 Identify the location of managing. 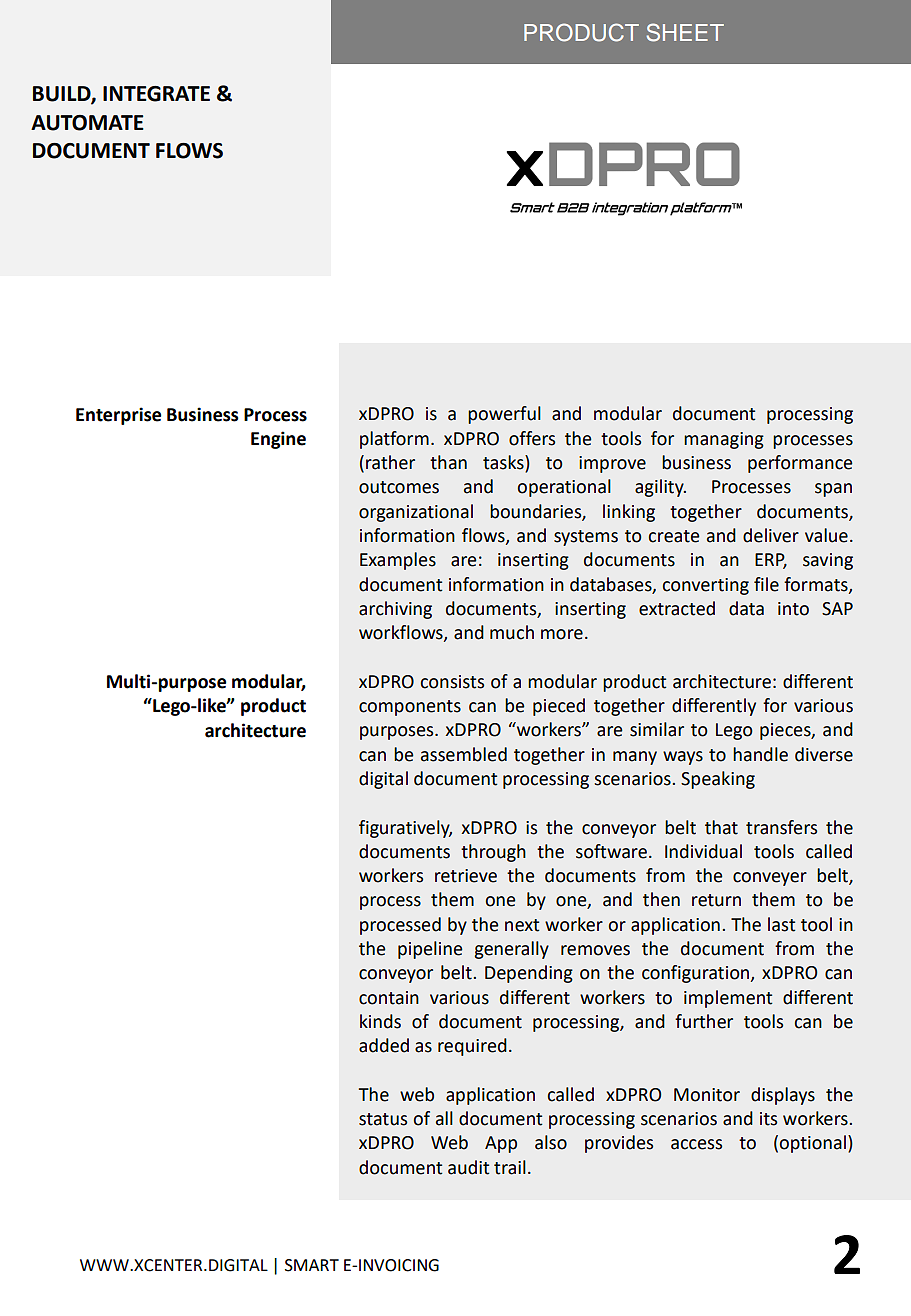
(724, 440).
